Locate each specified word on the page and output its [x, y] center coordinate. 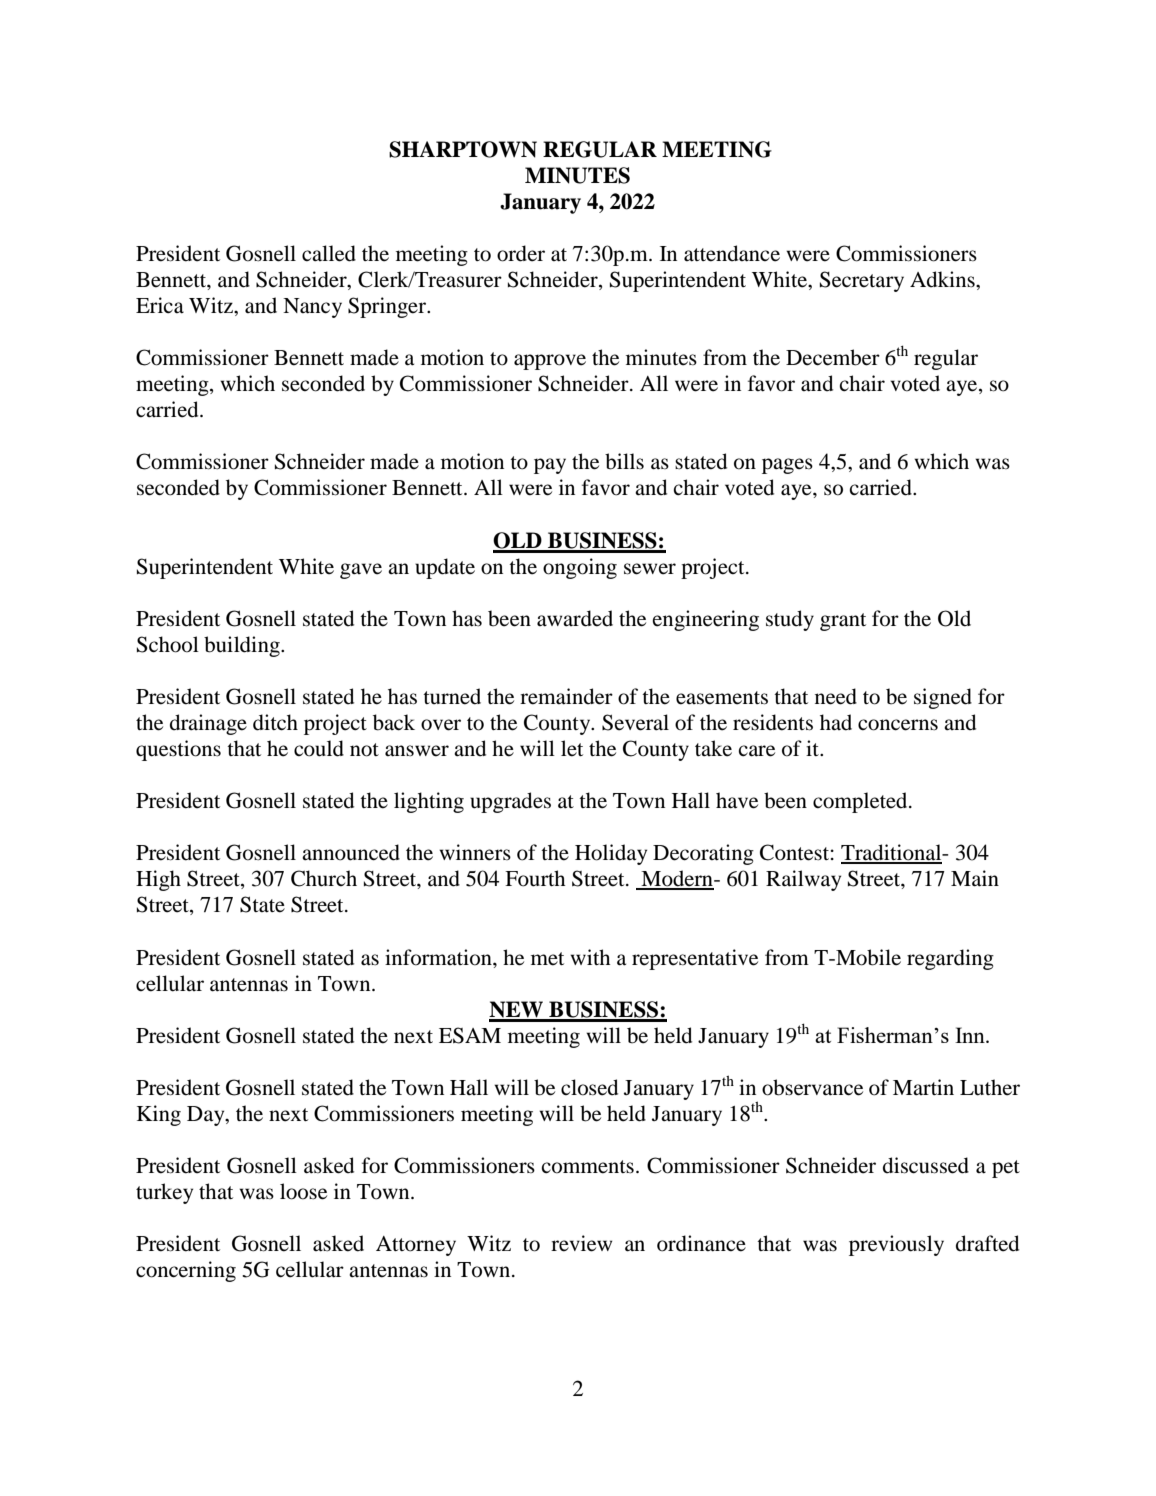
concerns [898, 725]
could [319, 748]
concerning [186, 1271]
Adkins [943, 279]
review [581, 1243]
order [521, 253]
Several [635, 722]
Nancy [312, 308]
